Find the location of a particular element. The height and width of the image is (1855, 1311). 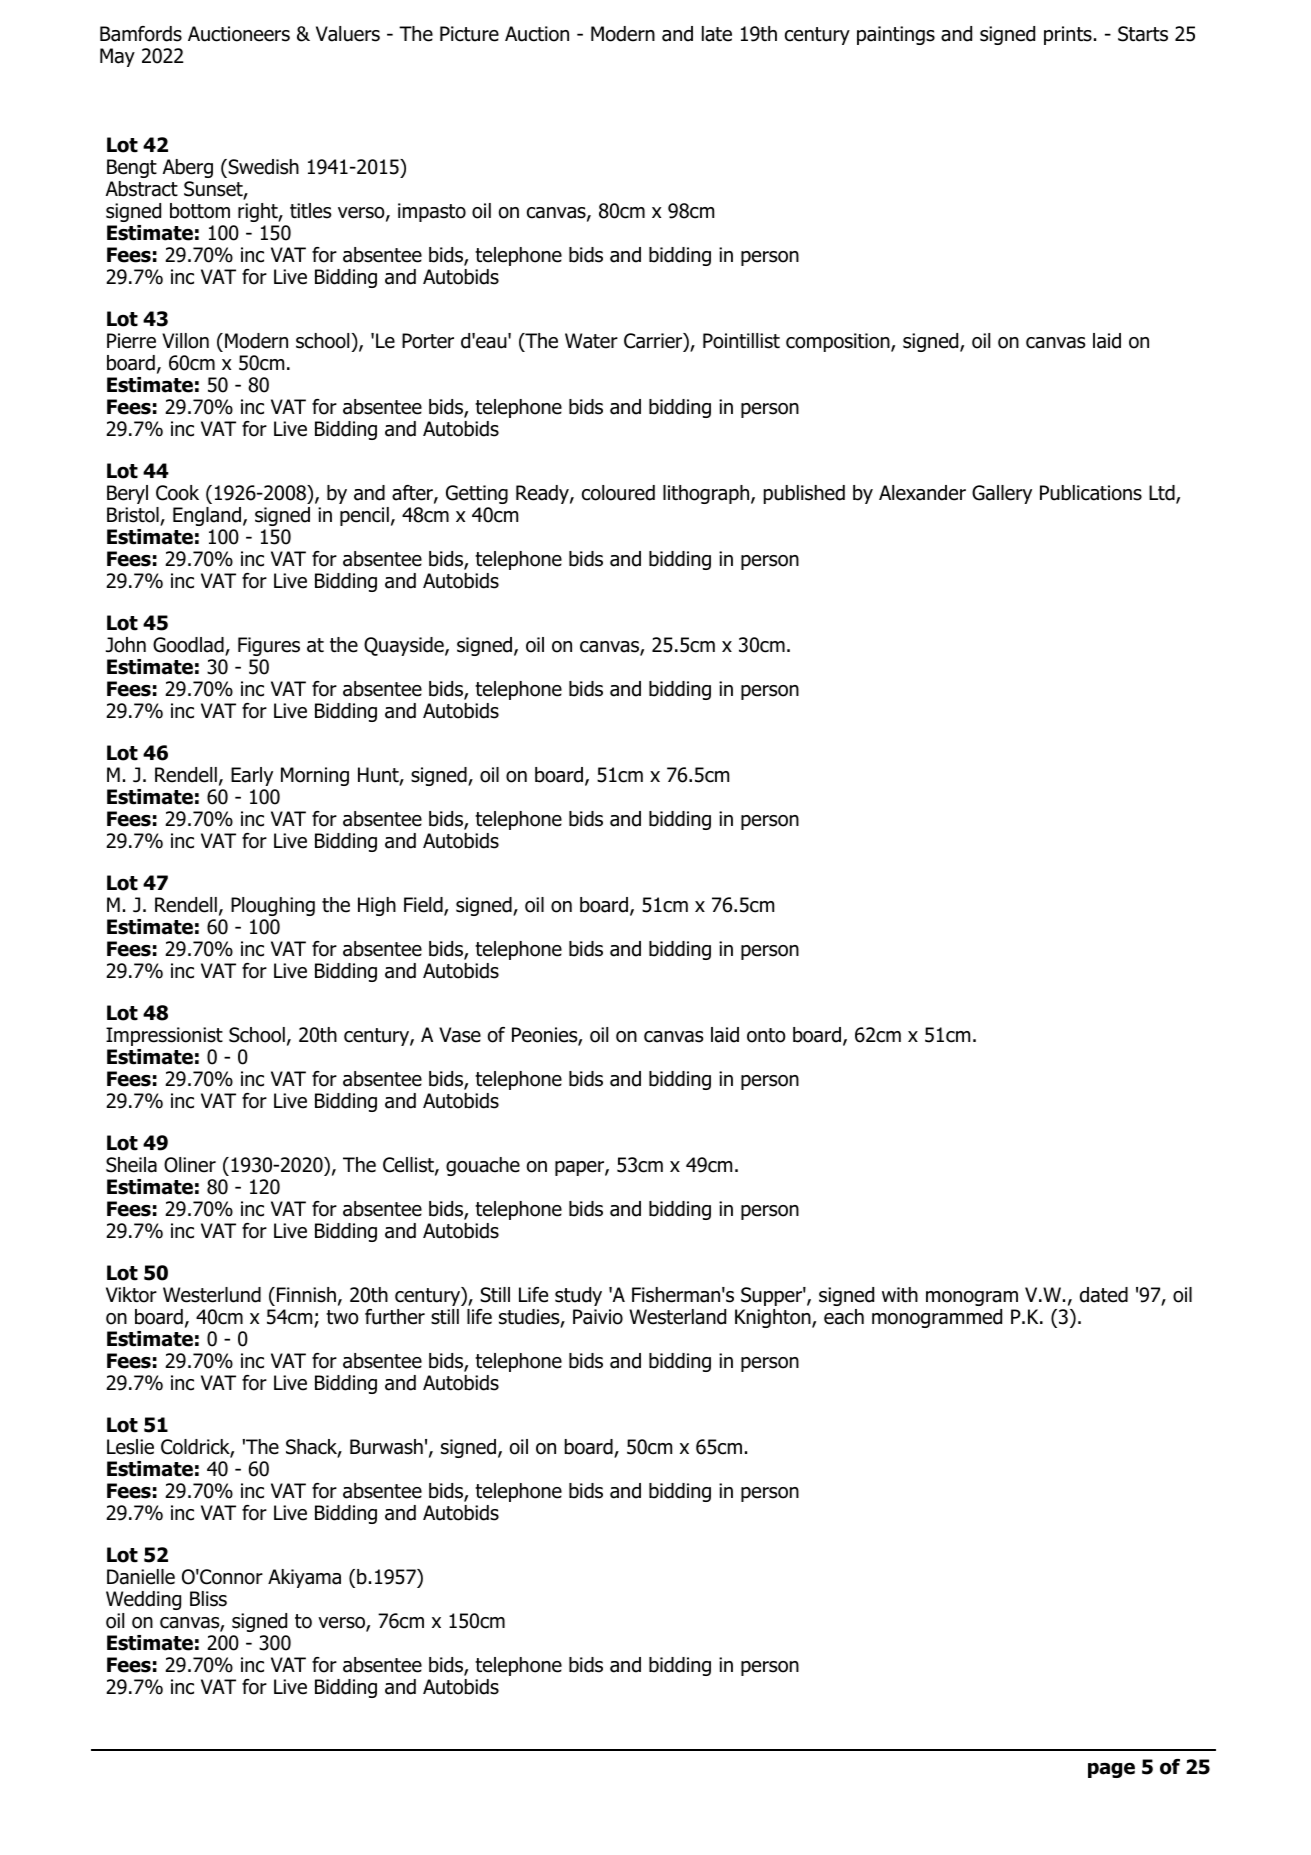

onto is located at coordinates (766, 1035).
